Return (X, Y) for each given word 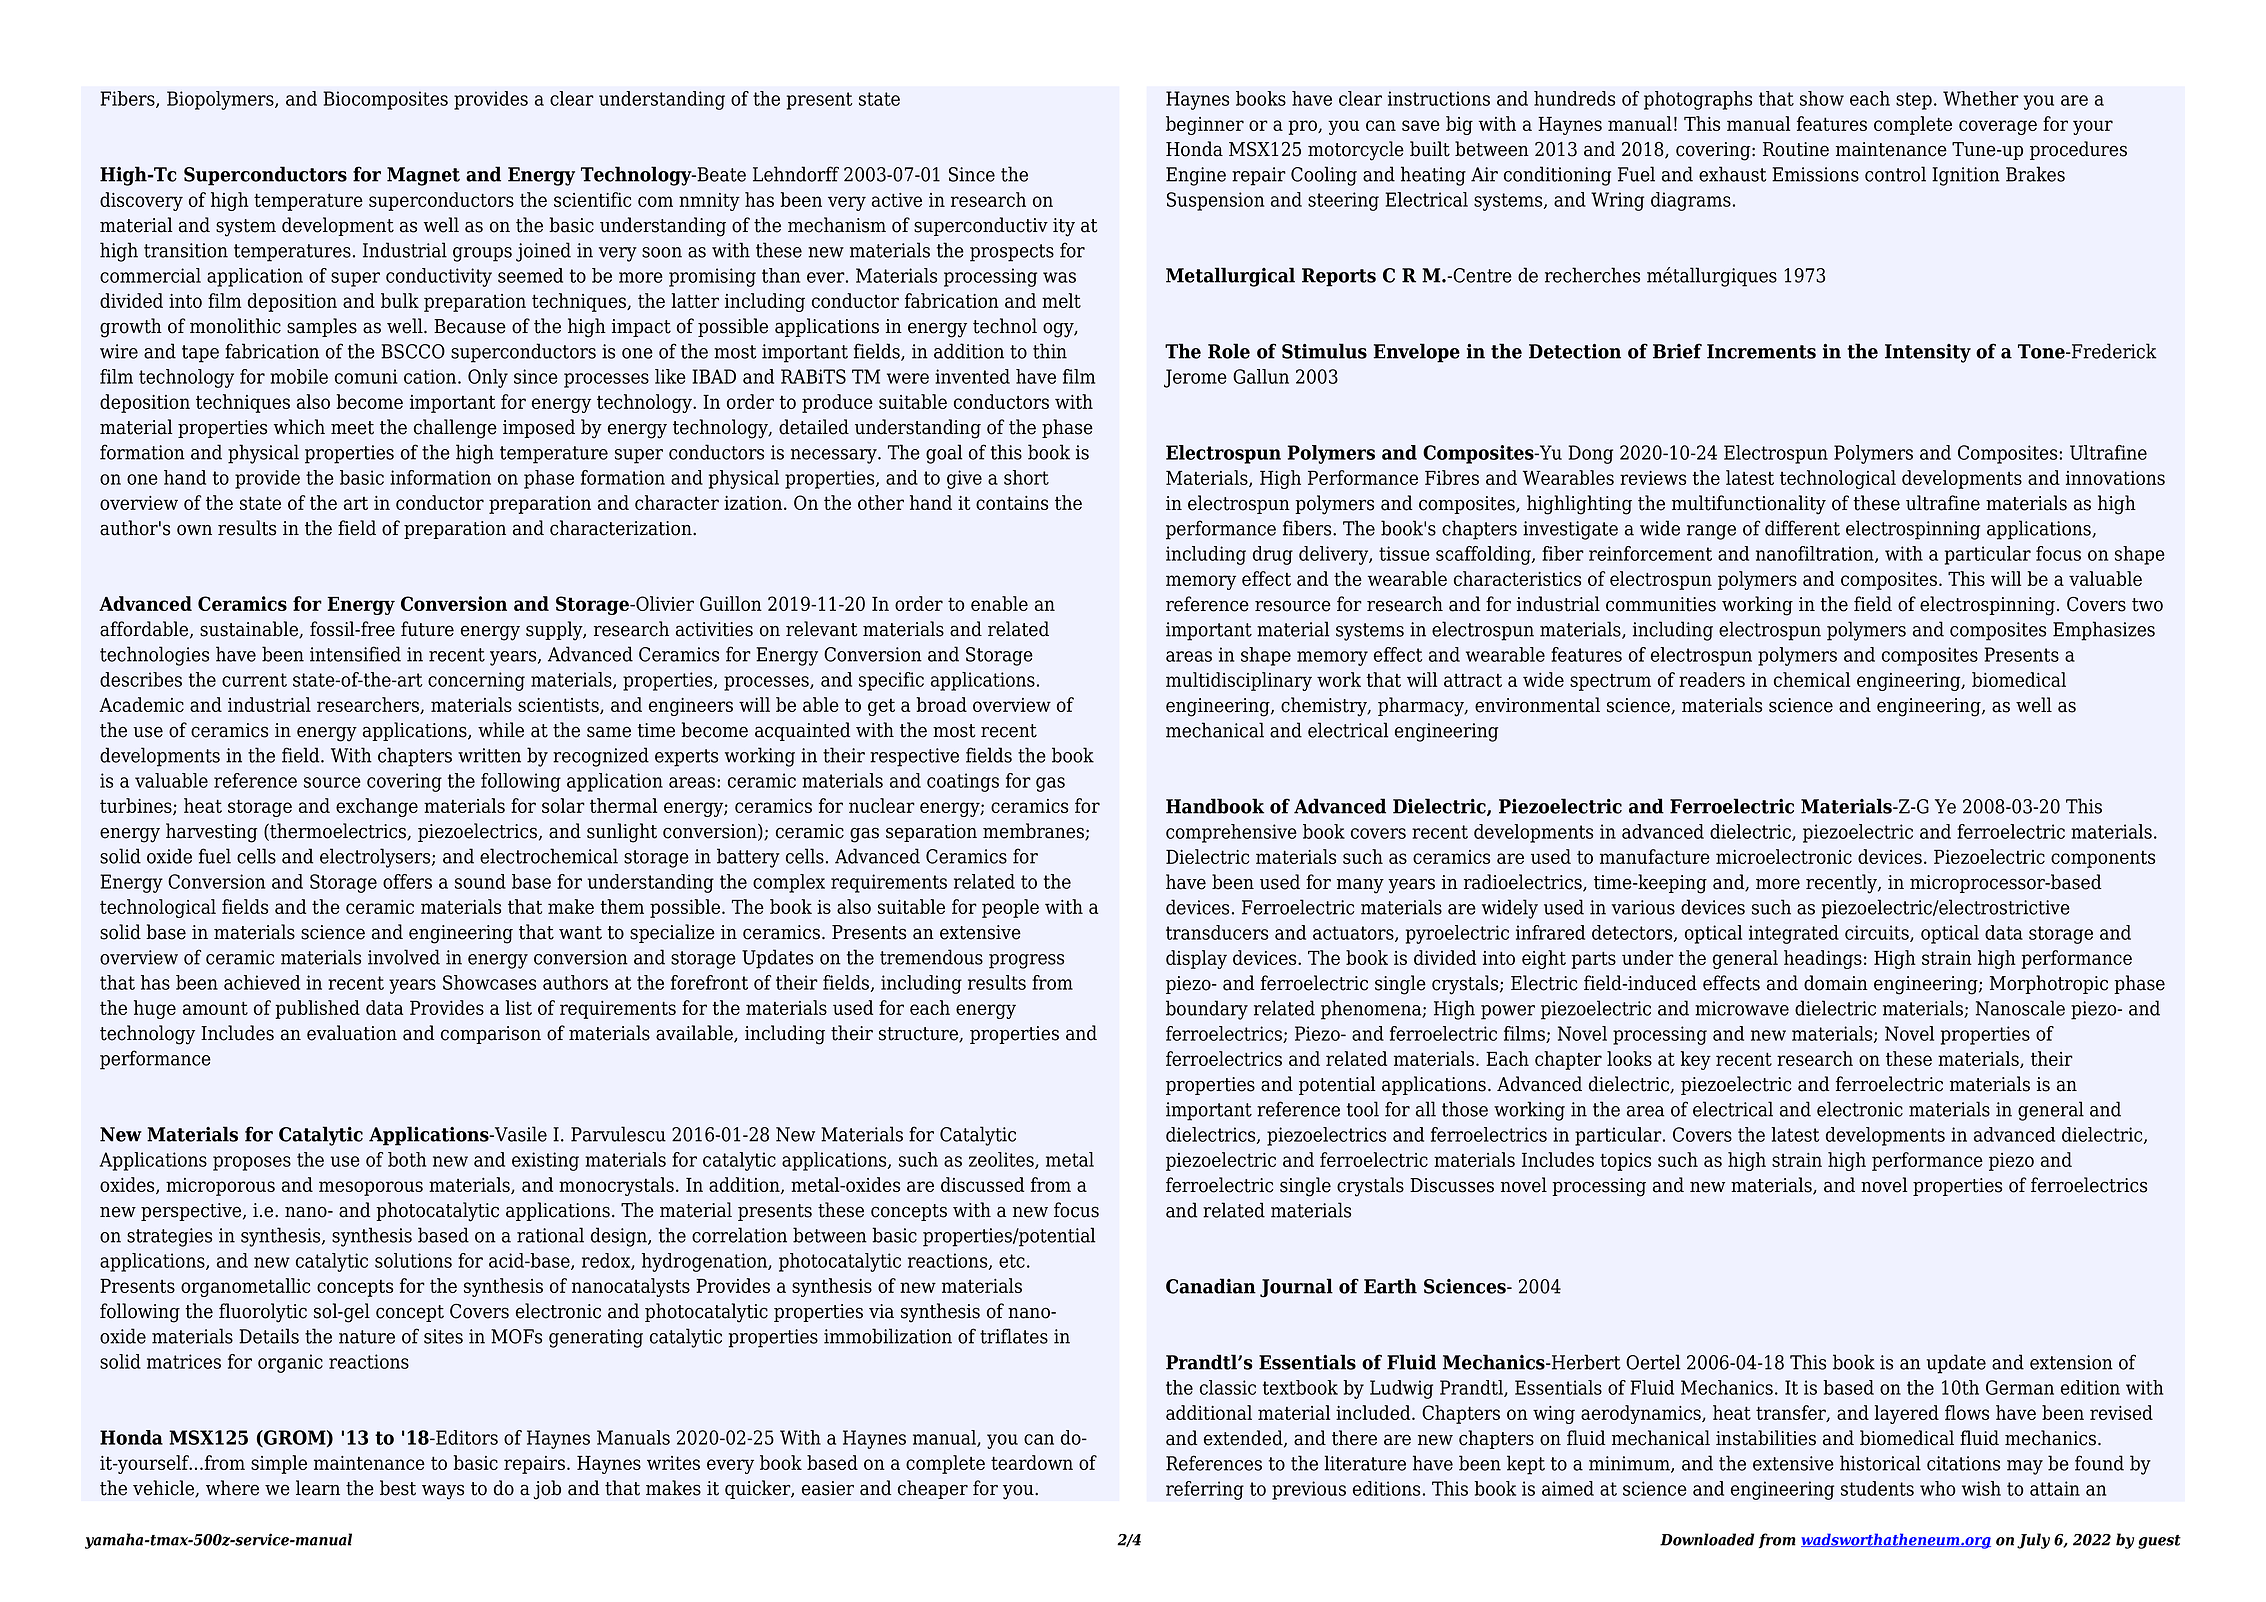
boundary (1207, 1010)
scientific (592, 199)
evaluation (352, 1033)
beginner (1205, 125)
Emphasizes (2104, 631)
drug (1273, 555)
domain (1836, 983)
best (398, 1488)
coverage (1998, 127)
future (427, 629)
